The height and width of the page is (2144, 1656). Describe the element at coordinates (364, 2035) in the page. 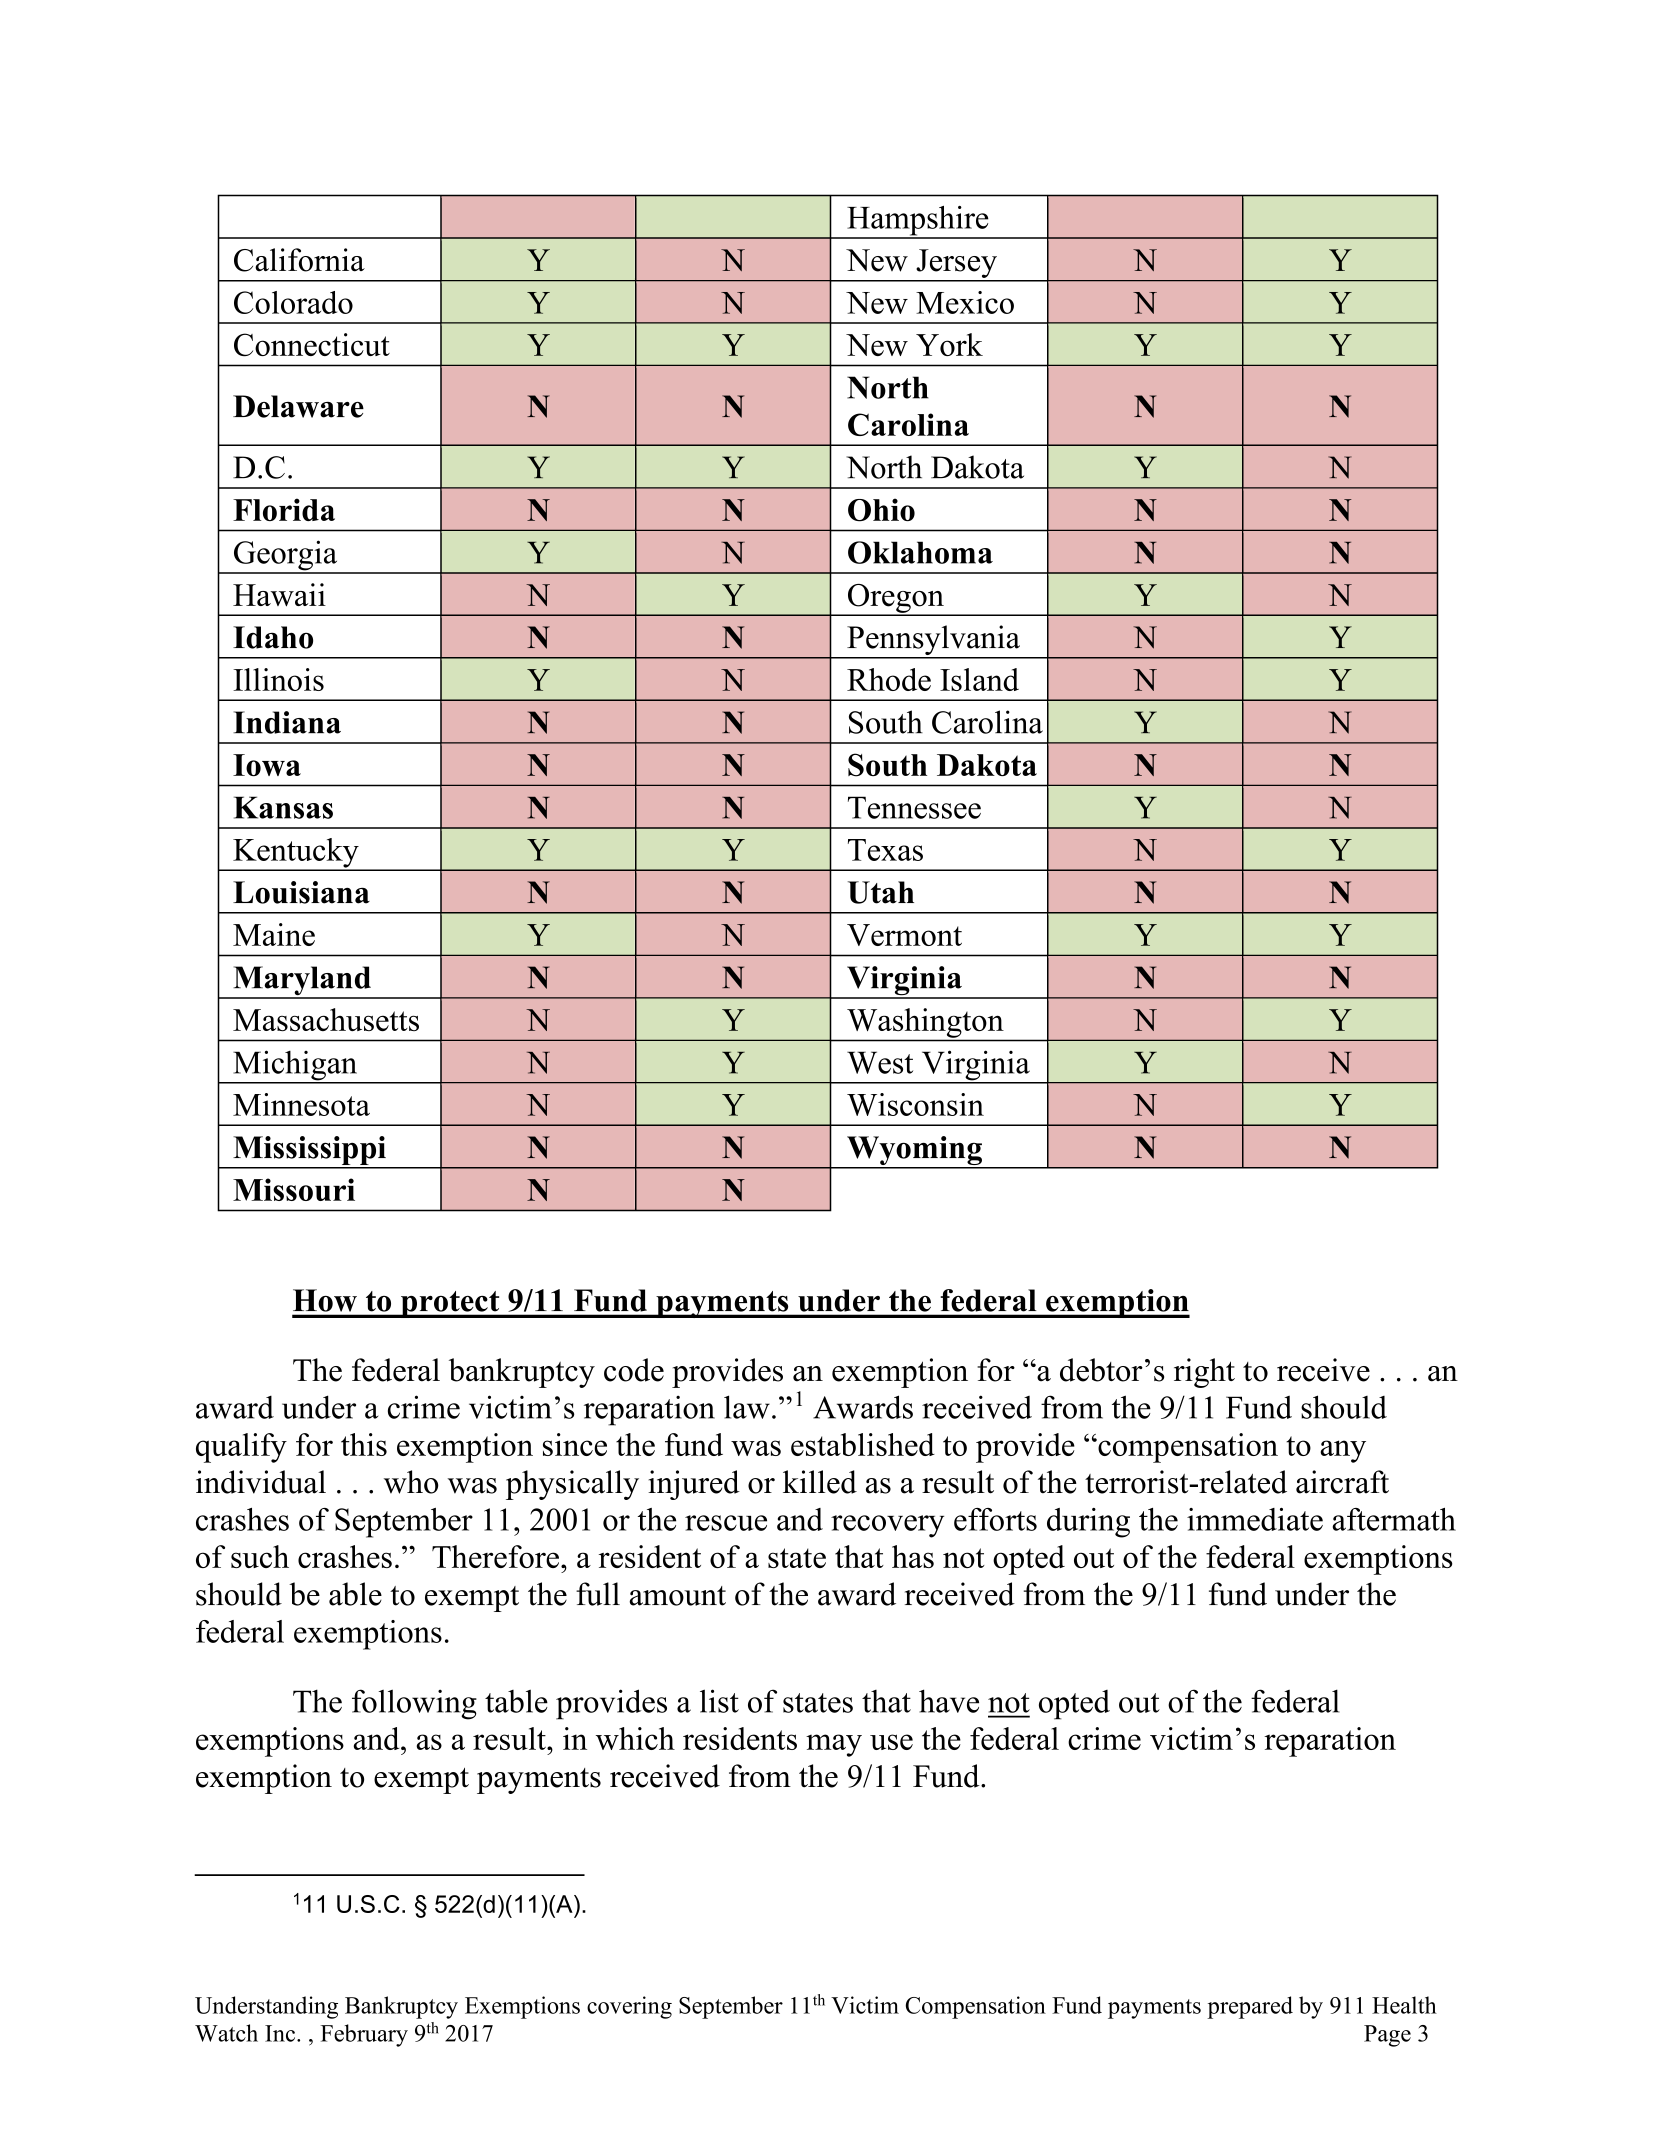

I see `February` at that location.
